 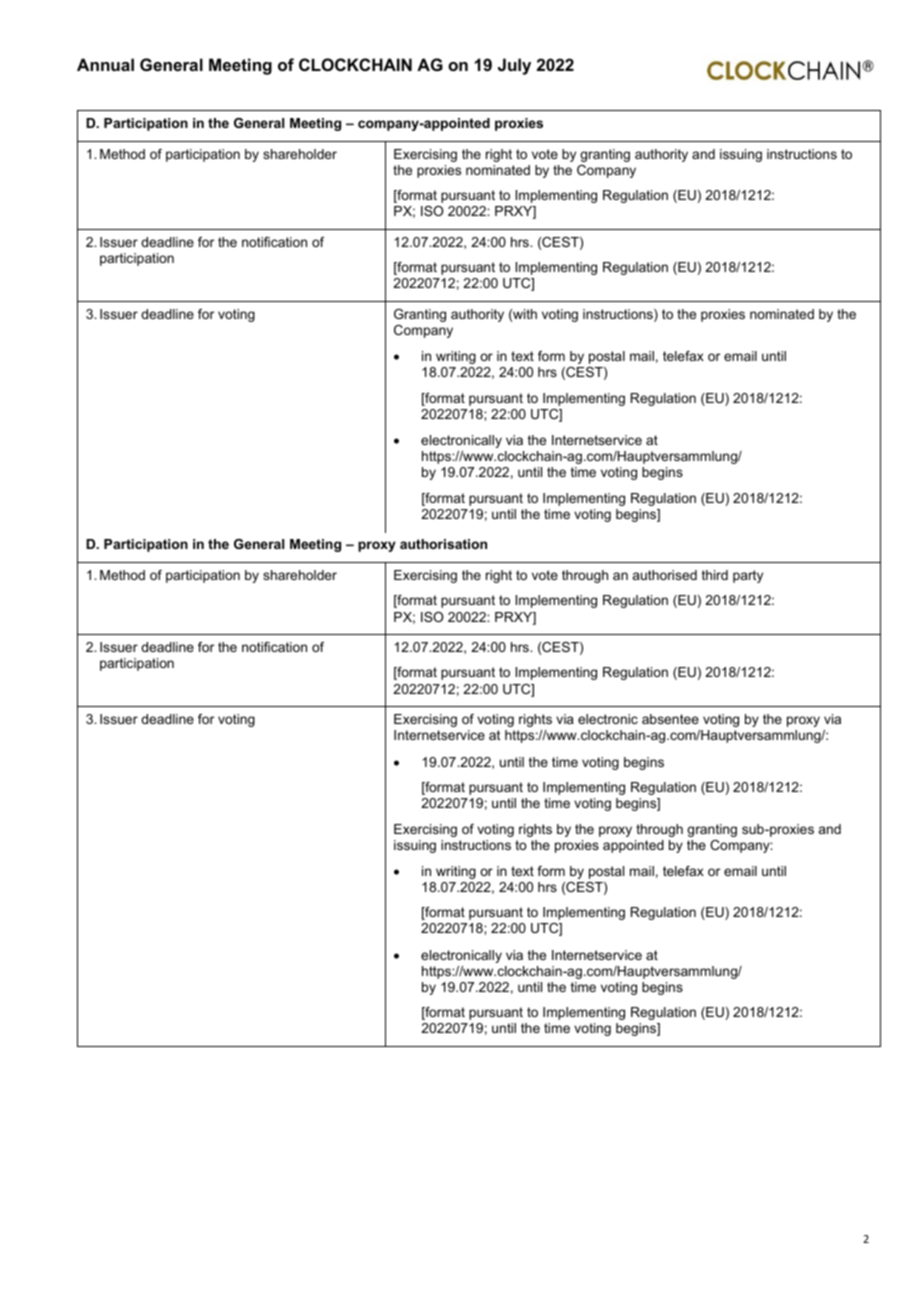 What do you see at coordinates (665, 575) in the screenshot?
I see `authorised` at bounding box center [665, 575].
